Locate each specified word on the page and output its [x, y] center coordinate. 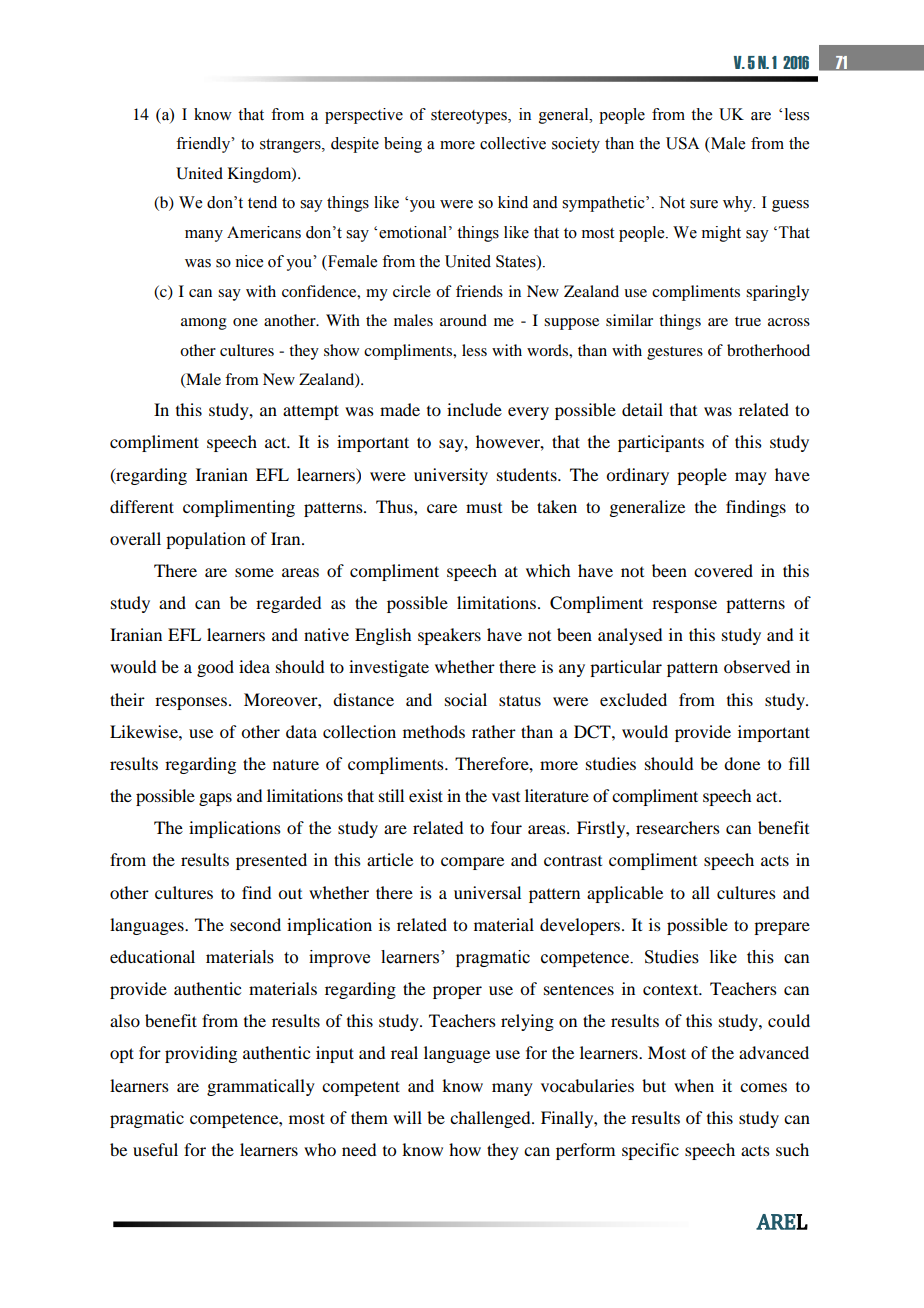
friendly [204, 145]
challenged [491, 1119]
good [215, 668]
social [466, 699]
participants [661, 443]
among [204, 324]
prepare [782, 928]
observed [757, 666]
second [255, 924]
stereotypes [470, 117]
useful [155, 1149]
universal [487, 892]
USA [683, 143]
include [474, 409]
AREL [782, 1222]
